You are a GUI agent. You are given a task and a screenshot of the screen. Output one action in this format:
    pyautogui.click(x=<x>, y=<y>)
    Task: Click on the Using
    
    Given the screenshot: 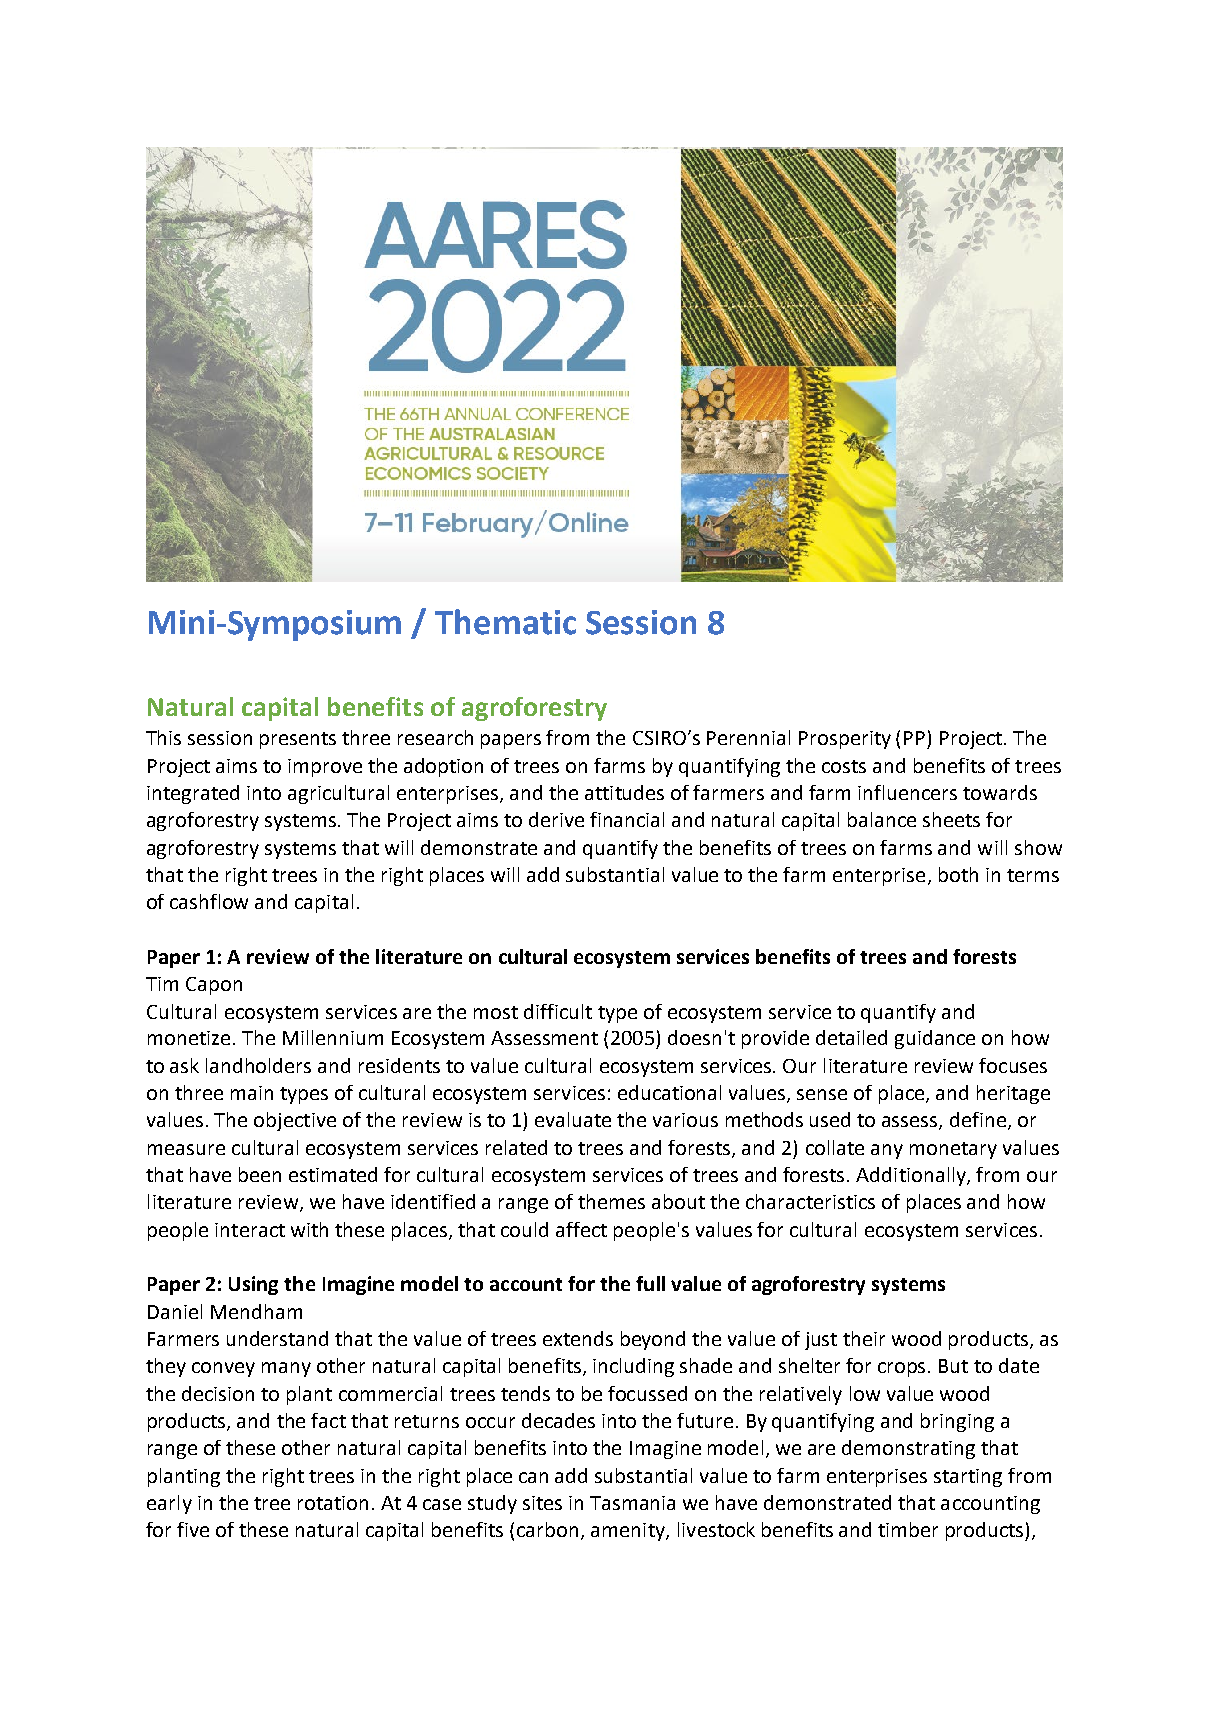 What is the action you would take?
    pyautogui.click(x=253, y=1285)
